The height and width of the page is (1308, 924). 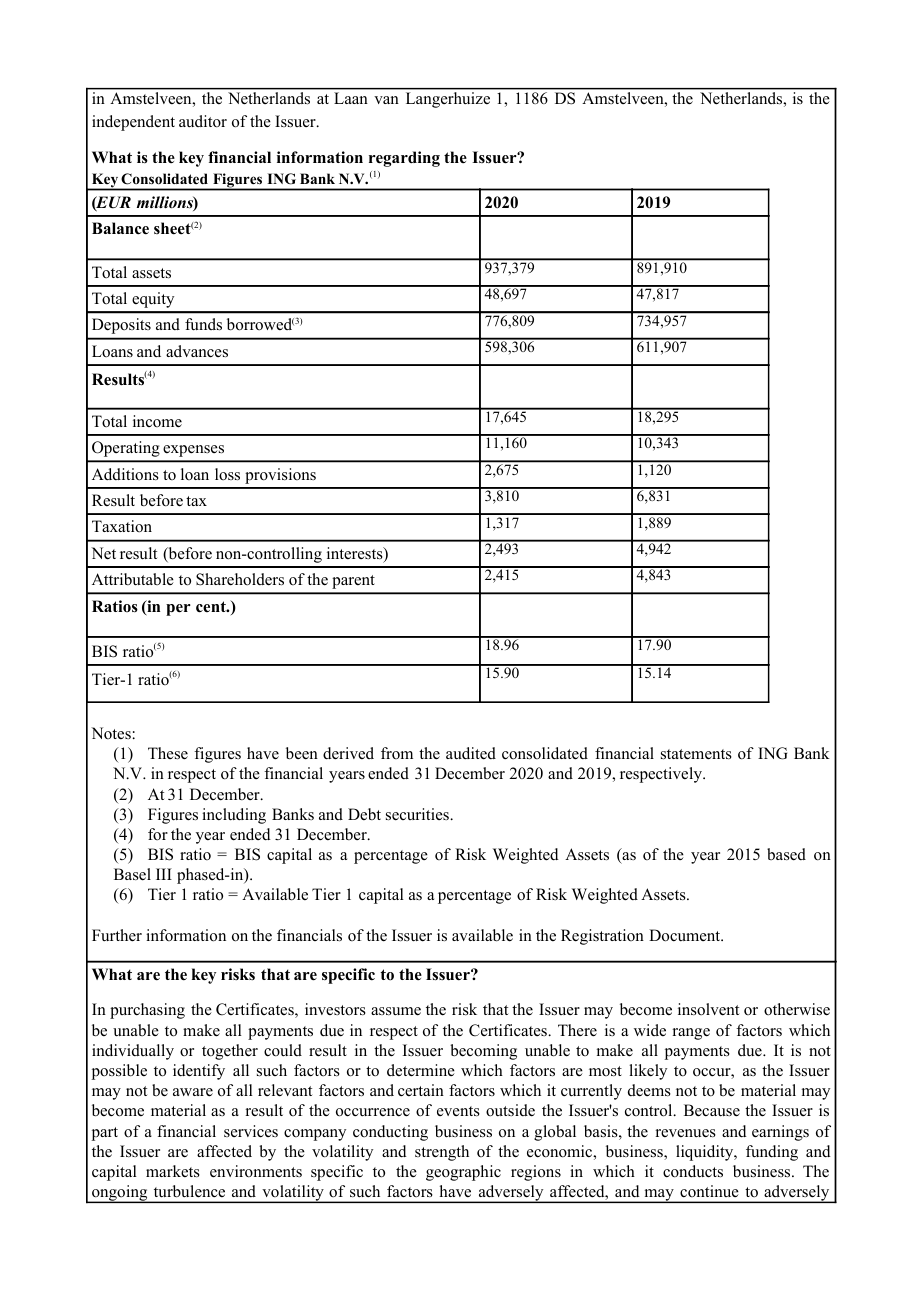 What do you see at coordinates (280, 476) in the page?
I see `provisions` at bounding box center [280, 476].
